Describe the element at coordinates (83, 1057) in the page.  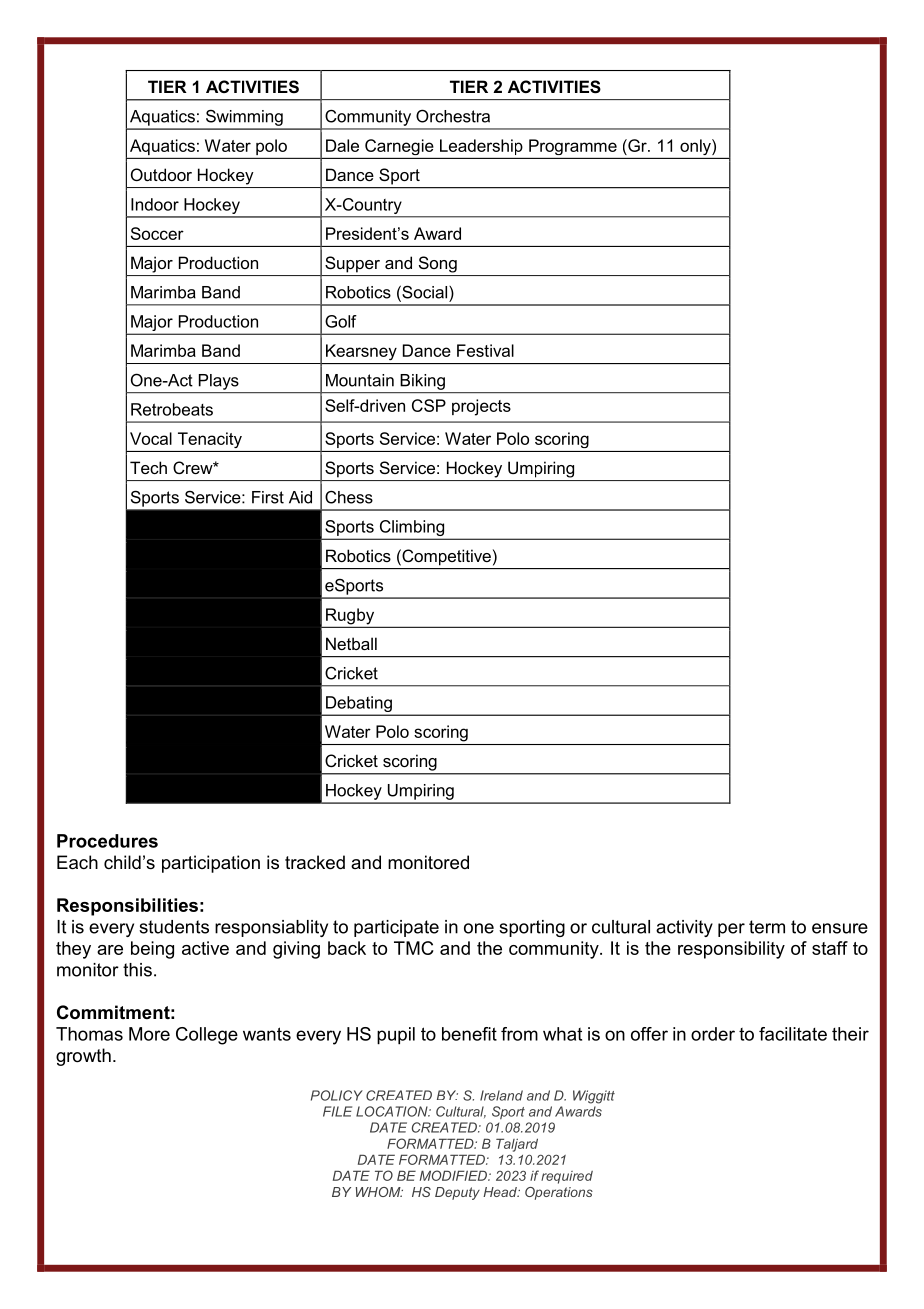
I see `growth` at that location.
